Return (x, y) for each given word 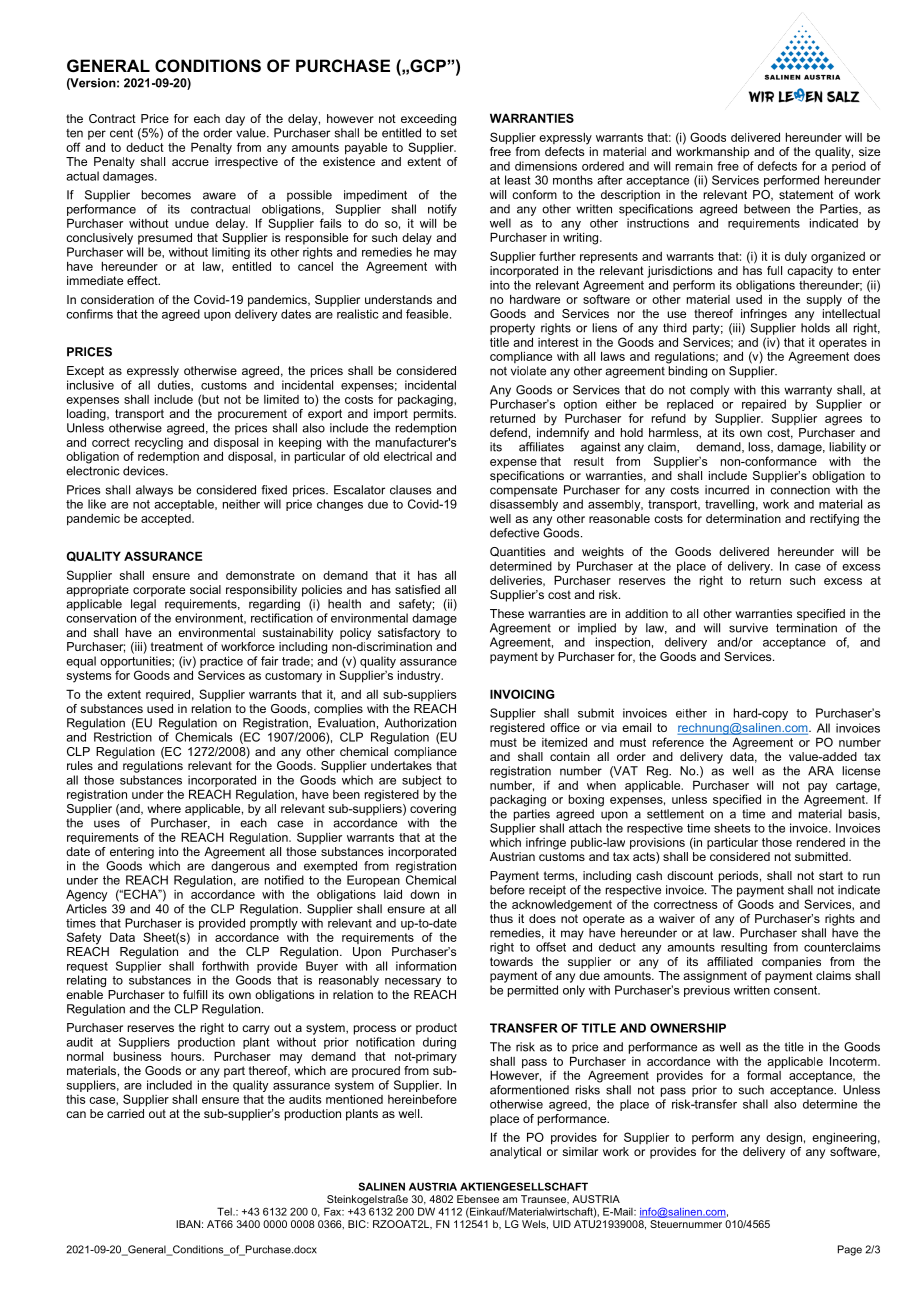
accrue (190, 162)
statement (806, 194)
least (517, 180)
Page (850, 1250)
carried (125, 1113)
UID (562, 1224)
